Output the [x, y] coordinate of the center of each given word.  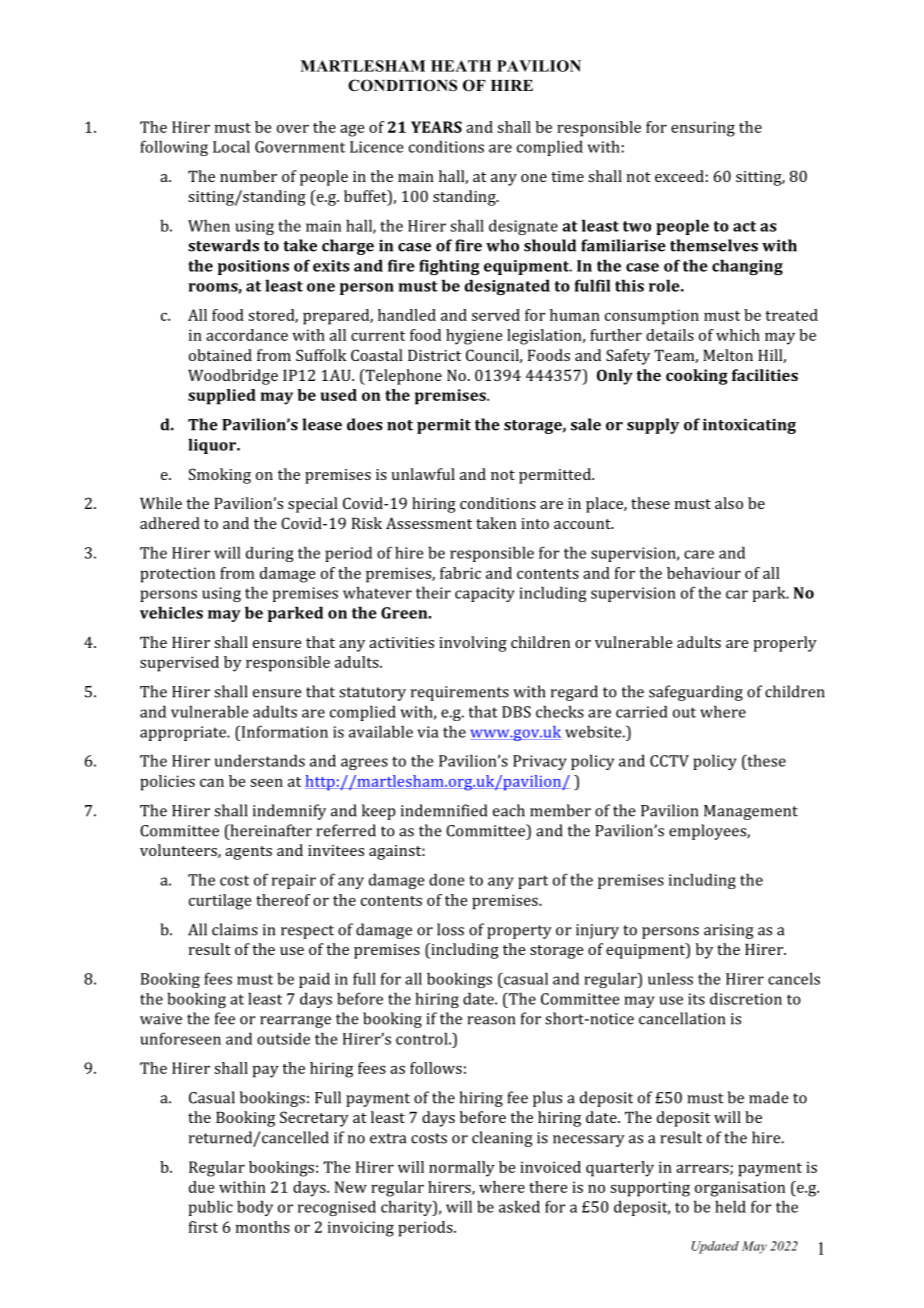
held [730, 1206]
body [255, 1208]
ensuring [703, 129]
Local [231, 146]
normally [462, 1169]
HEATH [461, 66]
